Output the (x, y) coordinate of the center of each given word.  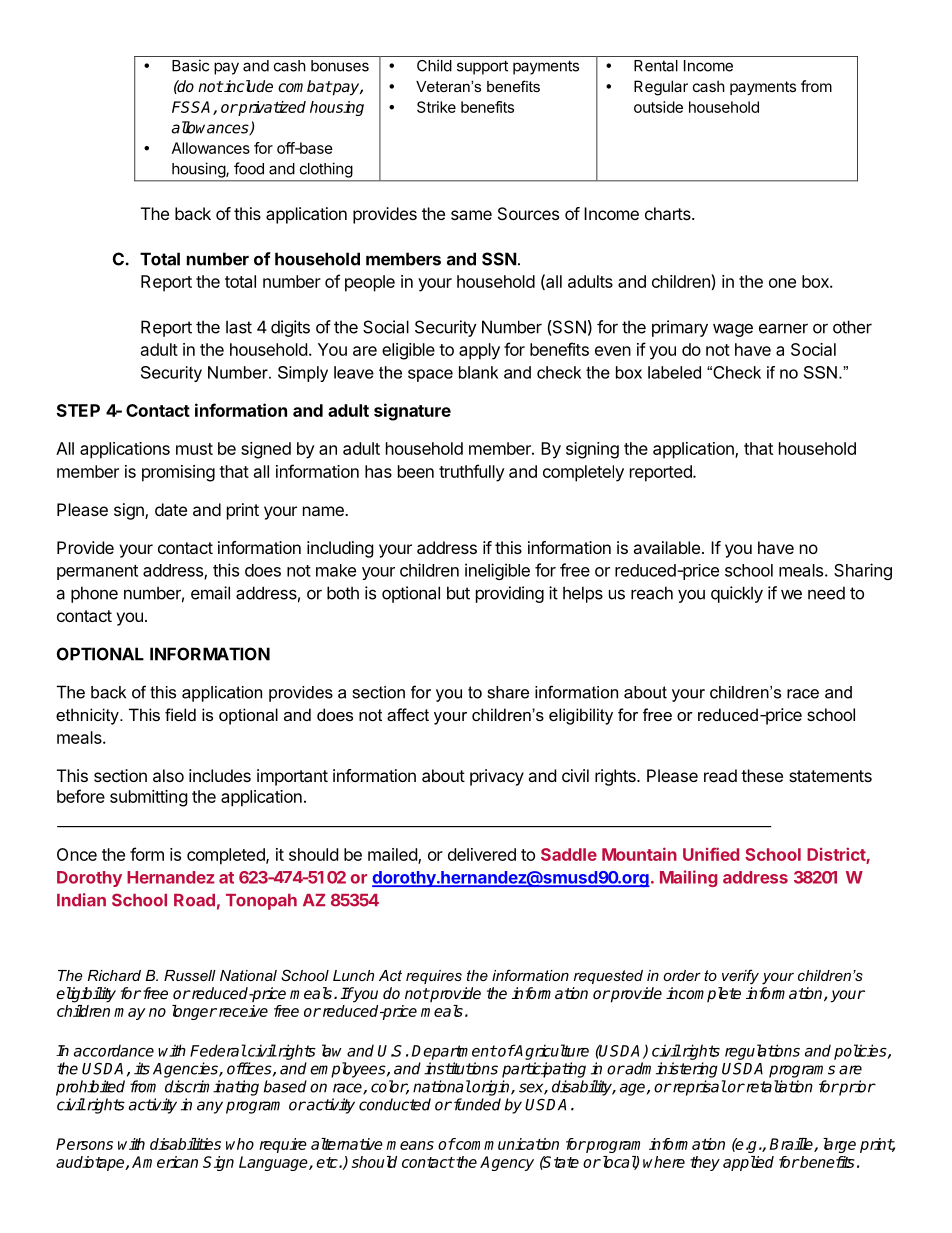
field (180, 714)
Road (194, 900)
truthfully (472, 473)
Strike (436, 107)
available (666, 547)
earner (783, 328)
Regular (661, 88)
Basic (190, 65)
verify (740, 977)
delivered (482, 854)
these (762, 775)
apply (479, 351)
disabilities (185, 1144)
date (171, 509)
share (508, 692)
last (239, 327)
